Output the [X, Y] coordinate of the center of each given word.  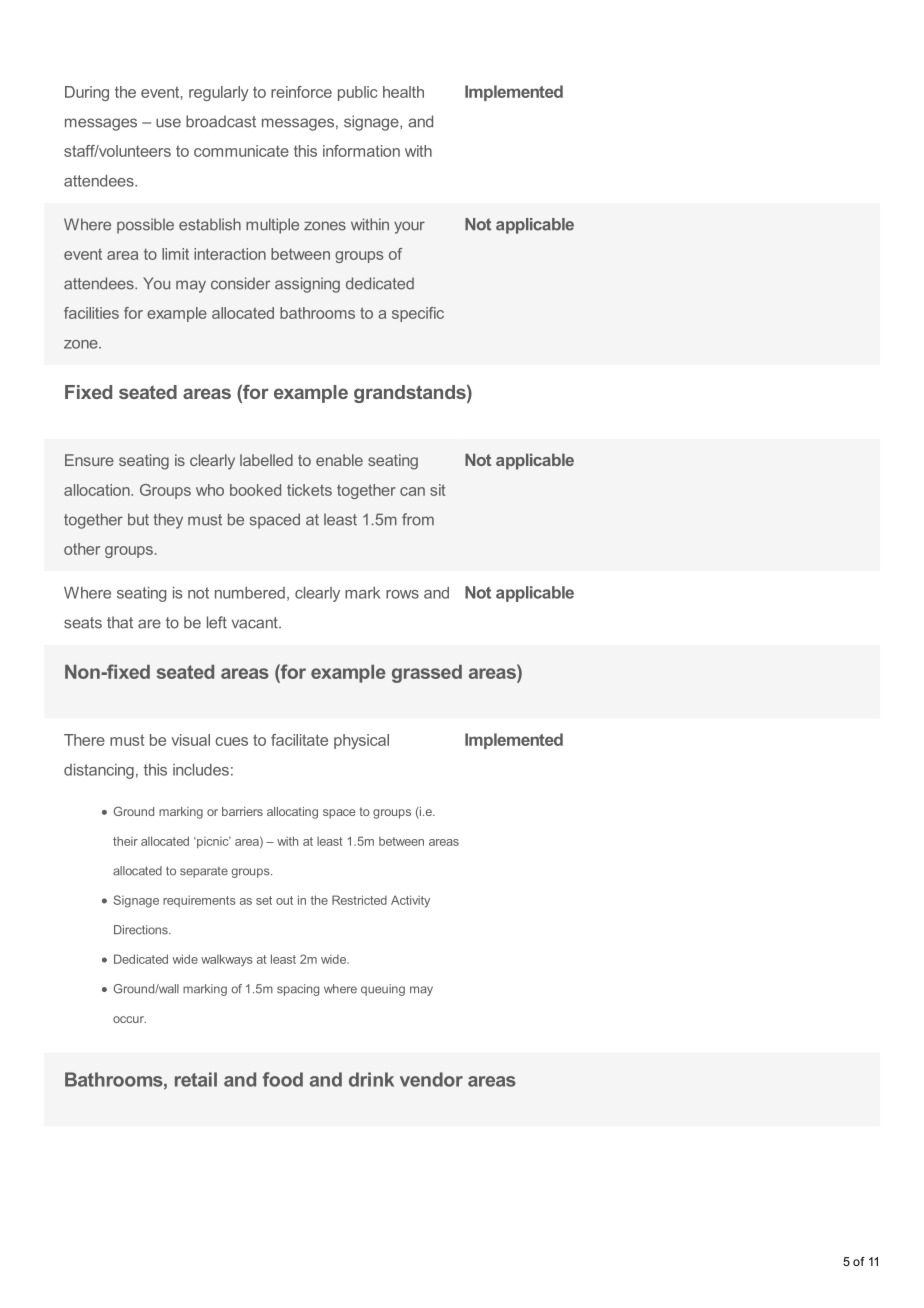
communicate [241, 151]
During [87, 93]
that [120, 622]
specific [418, 314]
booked [255, 490]
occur [129, 1019]
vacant [256, 623]
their [125, 841]
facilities [91, 313]
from [418, 519]
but [138, 519]
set [264, 900]
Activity [410, 901]
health [403, 92]
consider [240, 283]
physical [361, 741]
